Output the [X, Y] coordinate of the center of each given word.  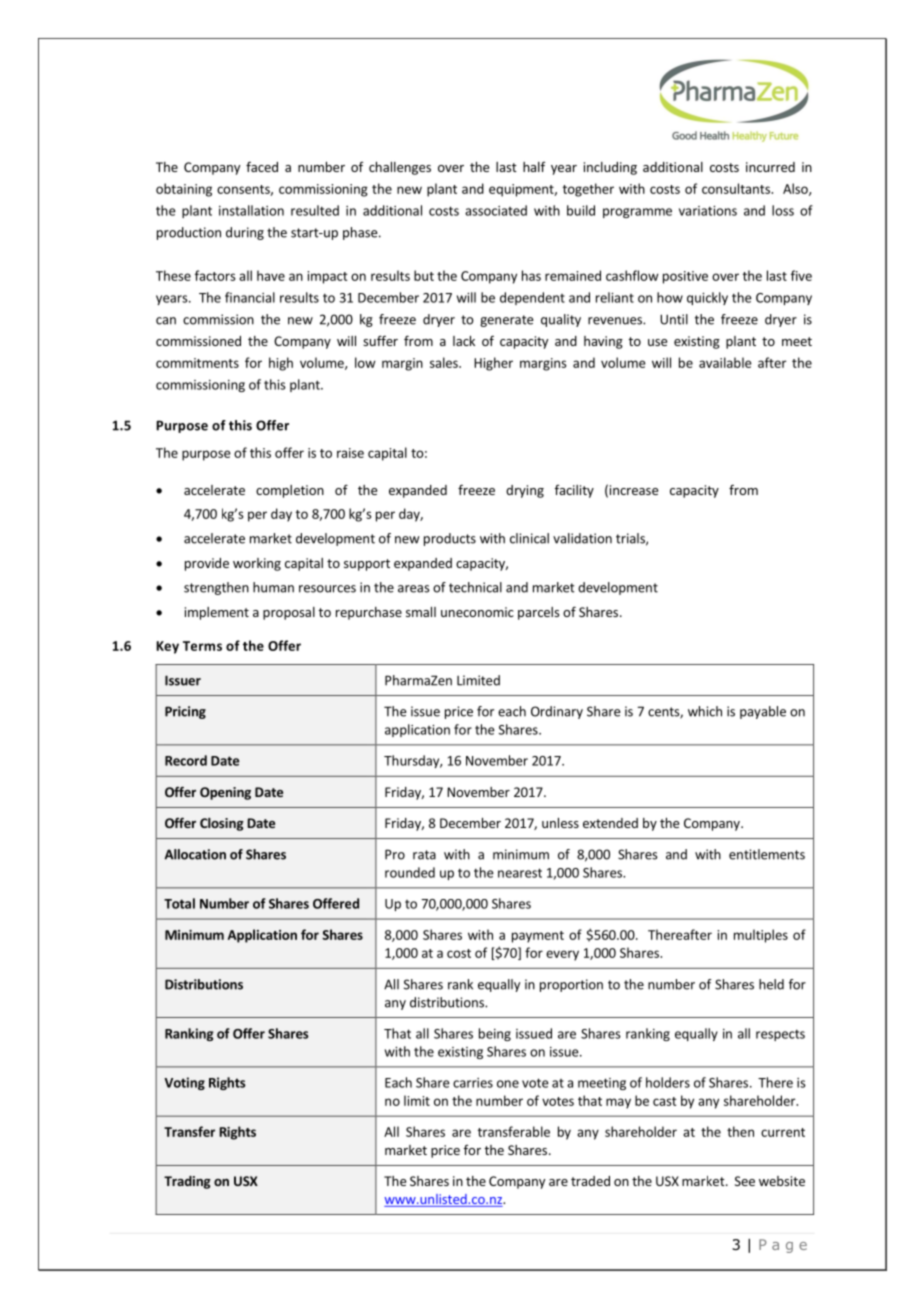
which [705, 711]
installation [251, 210]
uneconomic [477, 612]
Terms [202, 646]
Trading [187, 1182]
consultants [737, 188]
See [745, 1181]
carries [473, 1083]
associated [496, 210]
